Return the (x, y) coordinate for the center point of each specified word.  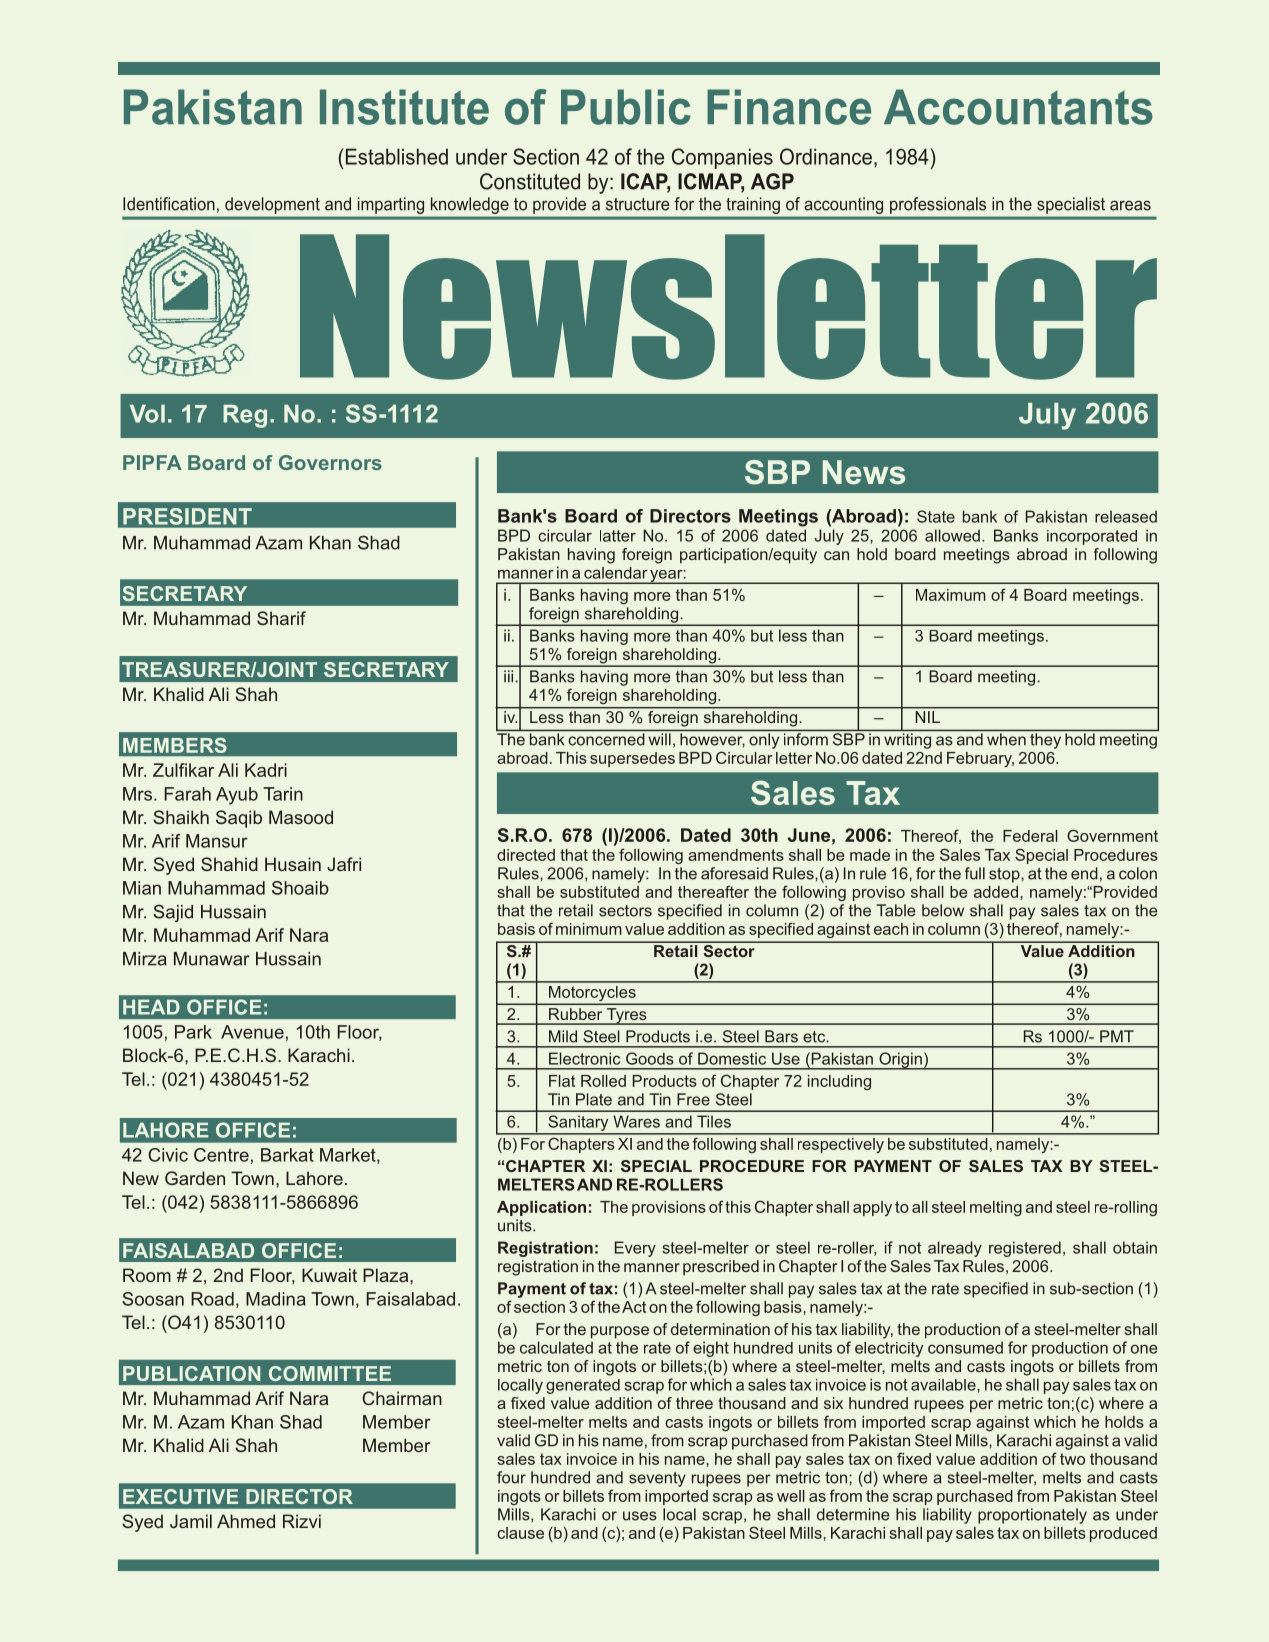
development (272, 205)
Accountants (1018, 107)
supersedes (632, 759)
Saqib (239, 819)
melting (996, 1208)
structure (638, 204)
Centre (221, 1155)
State (936, 516)
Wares (636, 1121)
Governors (330, 462)
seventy (657, 1479)
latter (618, 536)
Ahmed (246, 1521)
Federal (1030, 836)
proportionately (1032, 1516)
